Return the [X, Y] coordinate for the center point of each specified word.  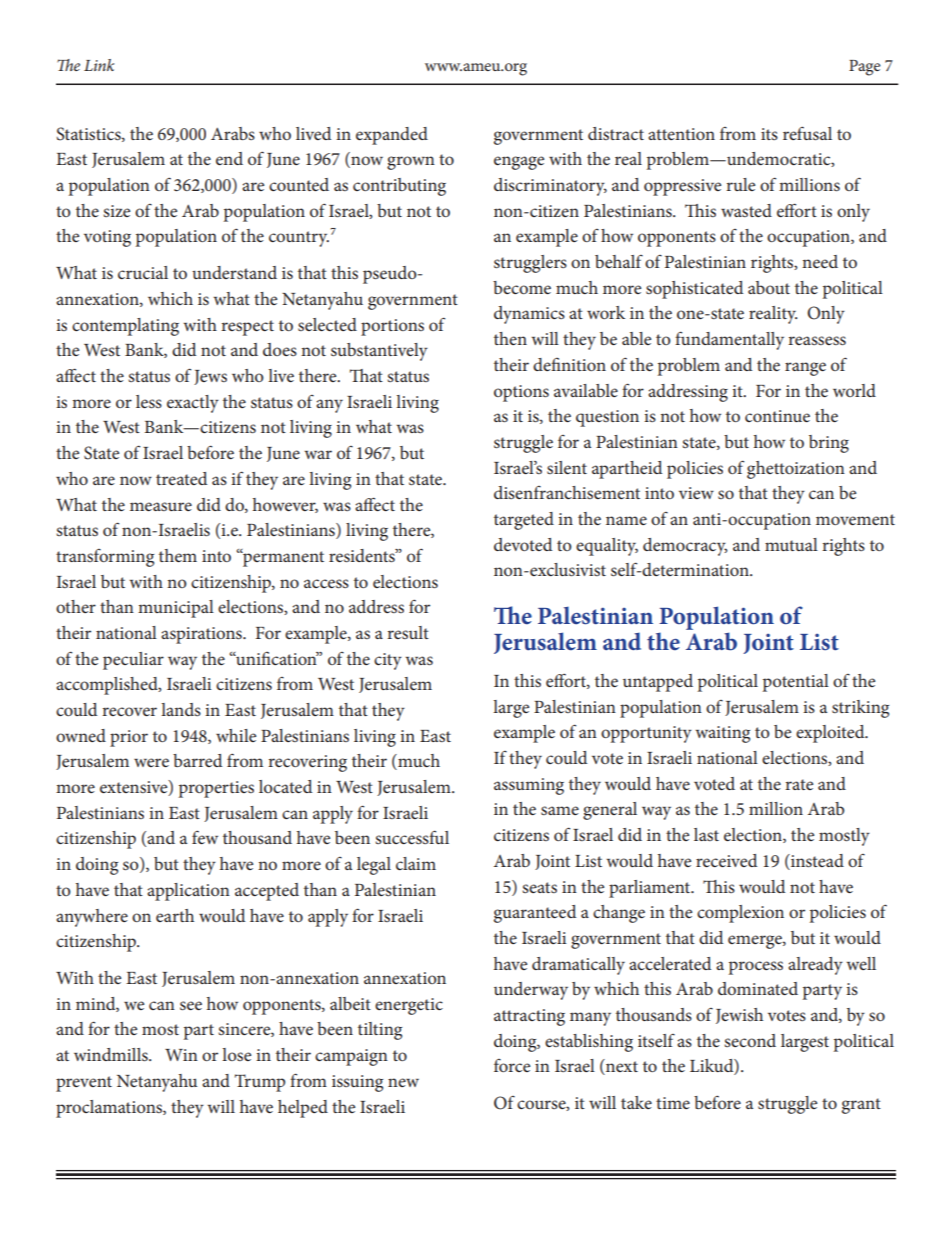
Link [99, 65]
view [696, 493]
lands [181, 709]
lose [236, 1054]
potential [796, 683]
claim [416, 863]
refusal [807, 133]
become [522, 287]
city [388, 661]
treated [181, 478]
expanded [392, 136]
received [726, 860]
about [769, 287]
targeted [524, 521]
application [188, 892]
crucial [143, 272]
